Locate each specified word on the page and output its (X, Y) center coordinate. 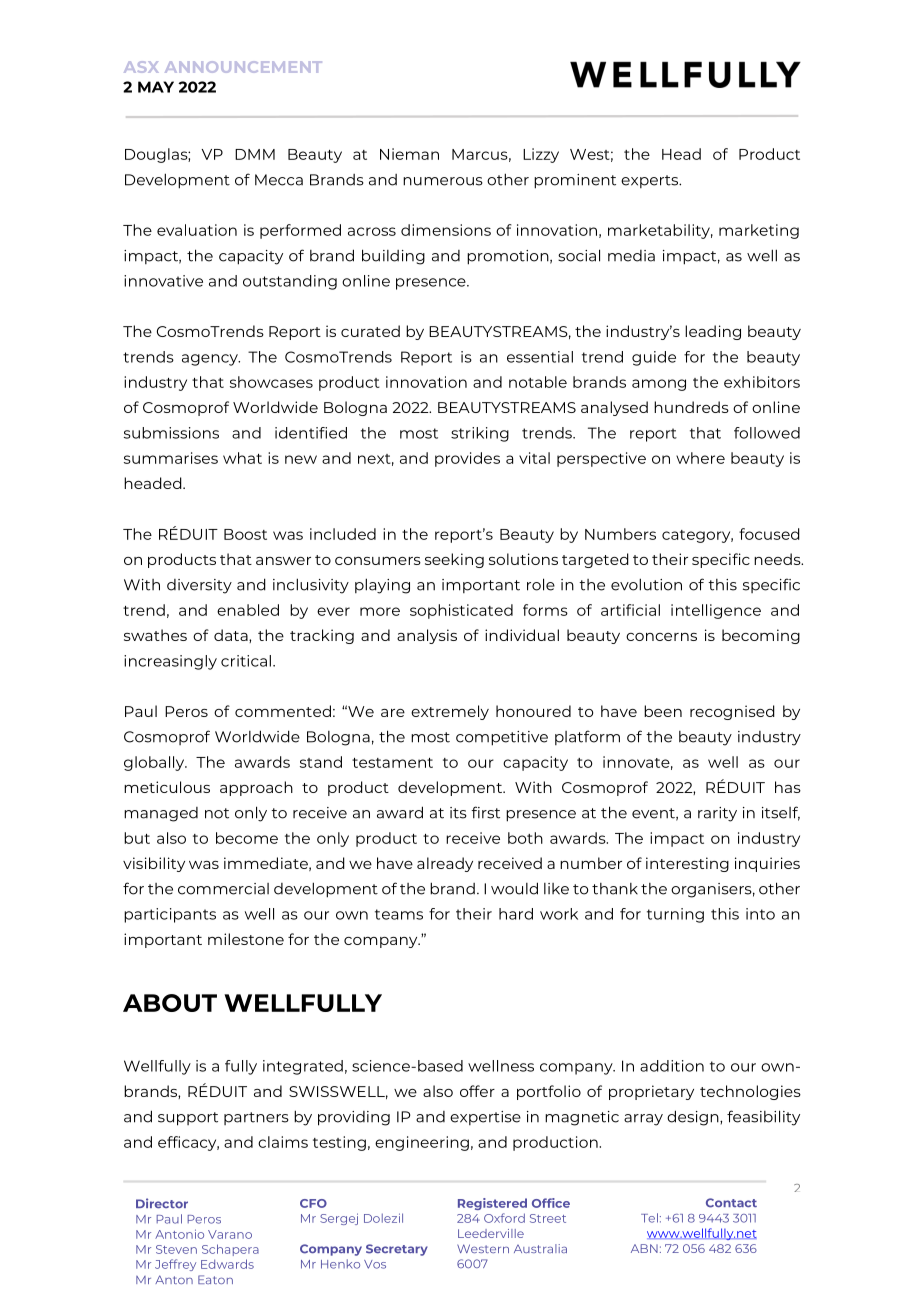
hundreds (691, 407)
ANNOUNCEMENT (243, 67)
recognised (732, 712)
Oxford (504, 1218)
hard (516, 914)
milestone (246, 939)
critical (246, 661)
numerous (443, 181)
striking (480, 434)
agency (211, 360)
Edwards (227, 1264)
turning (675, 915)
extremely (450, 712)
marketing (759, 231)
